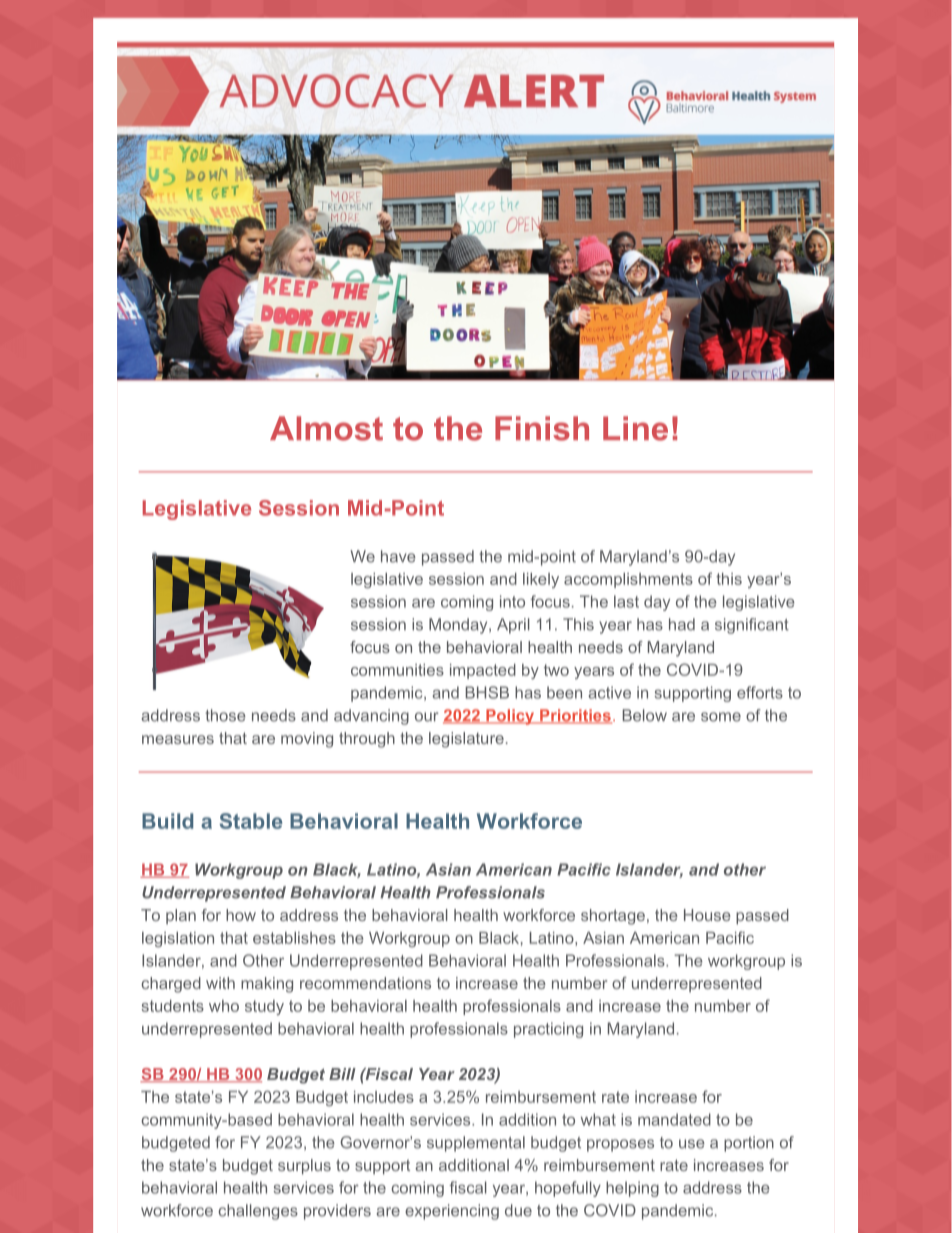  What do you see at coordinates (635, 428) in the document?
I see `Line` at bounding box center [635, 428].
